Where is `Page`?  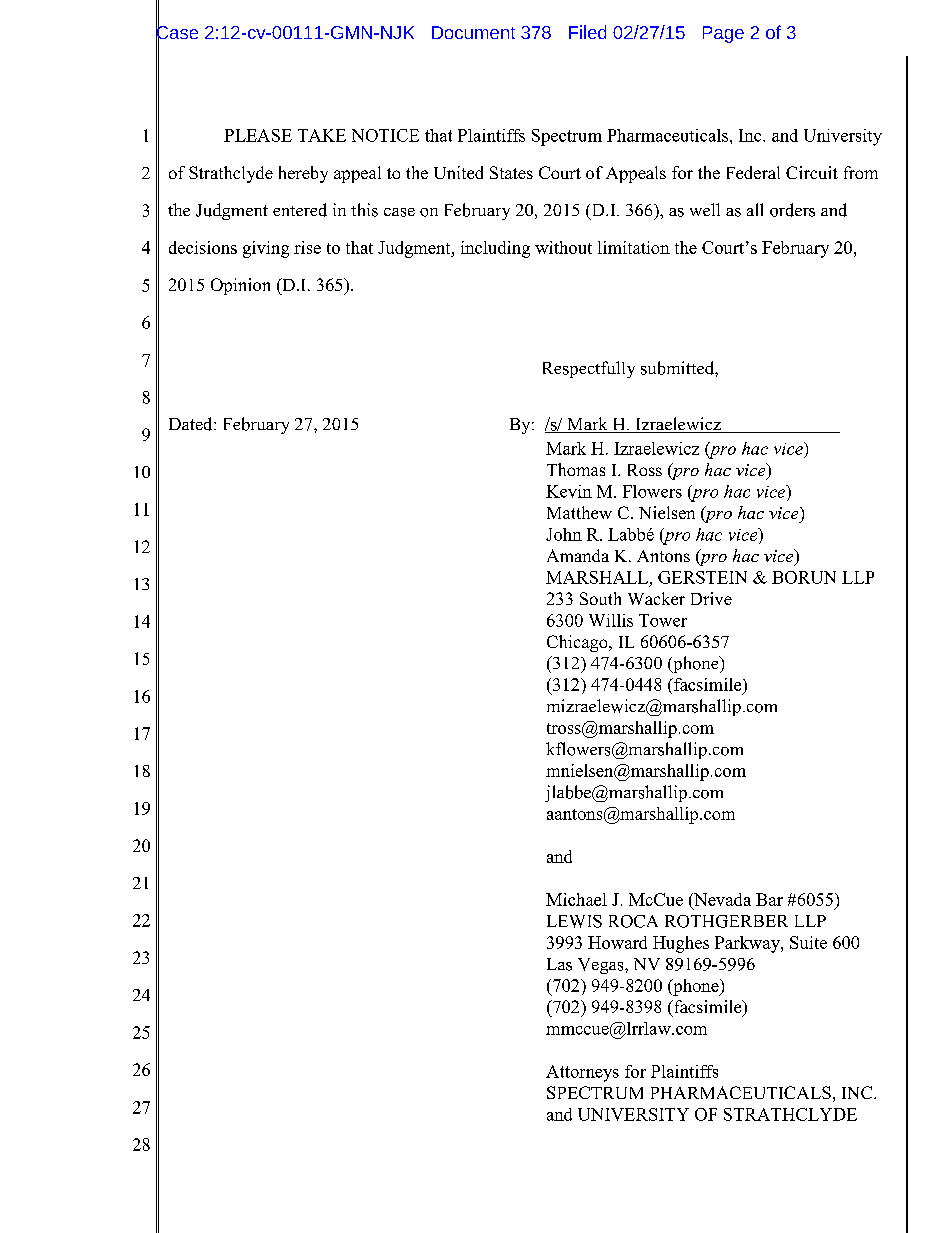
Page is located at coordinates (723, 34).
